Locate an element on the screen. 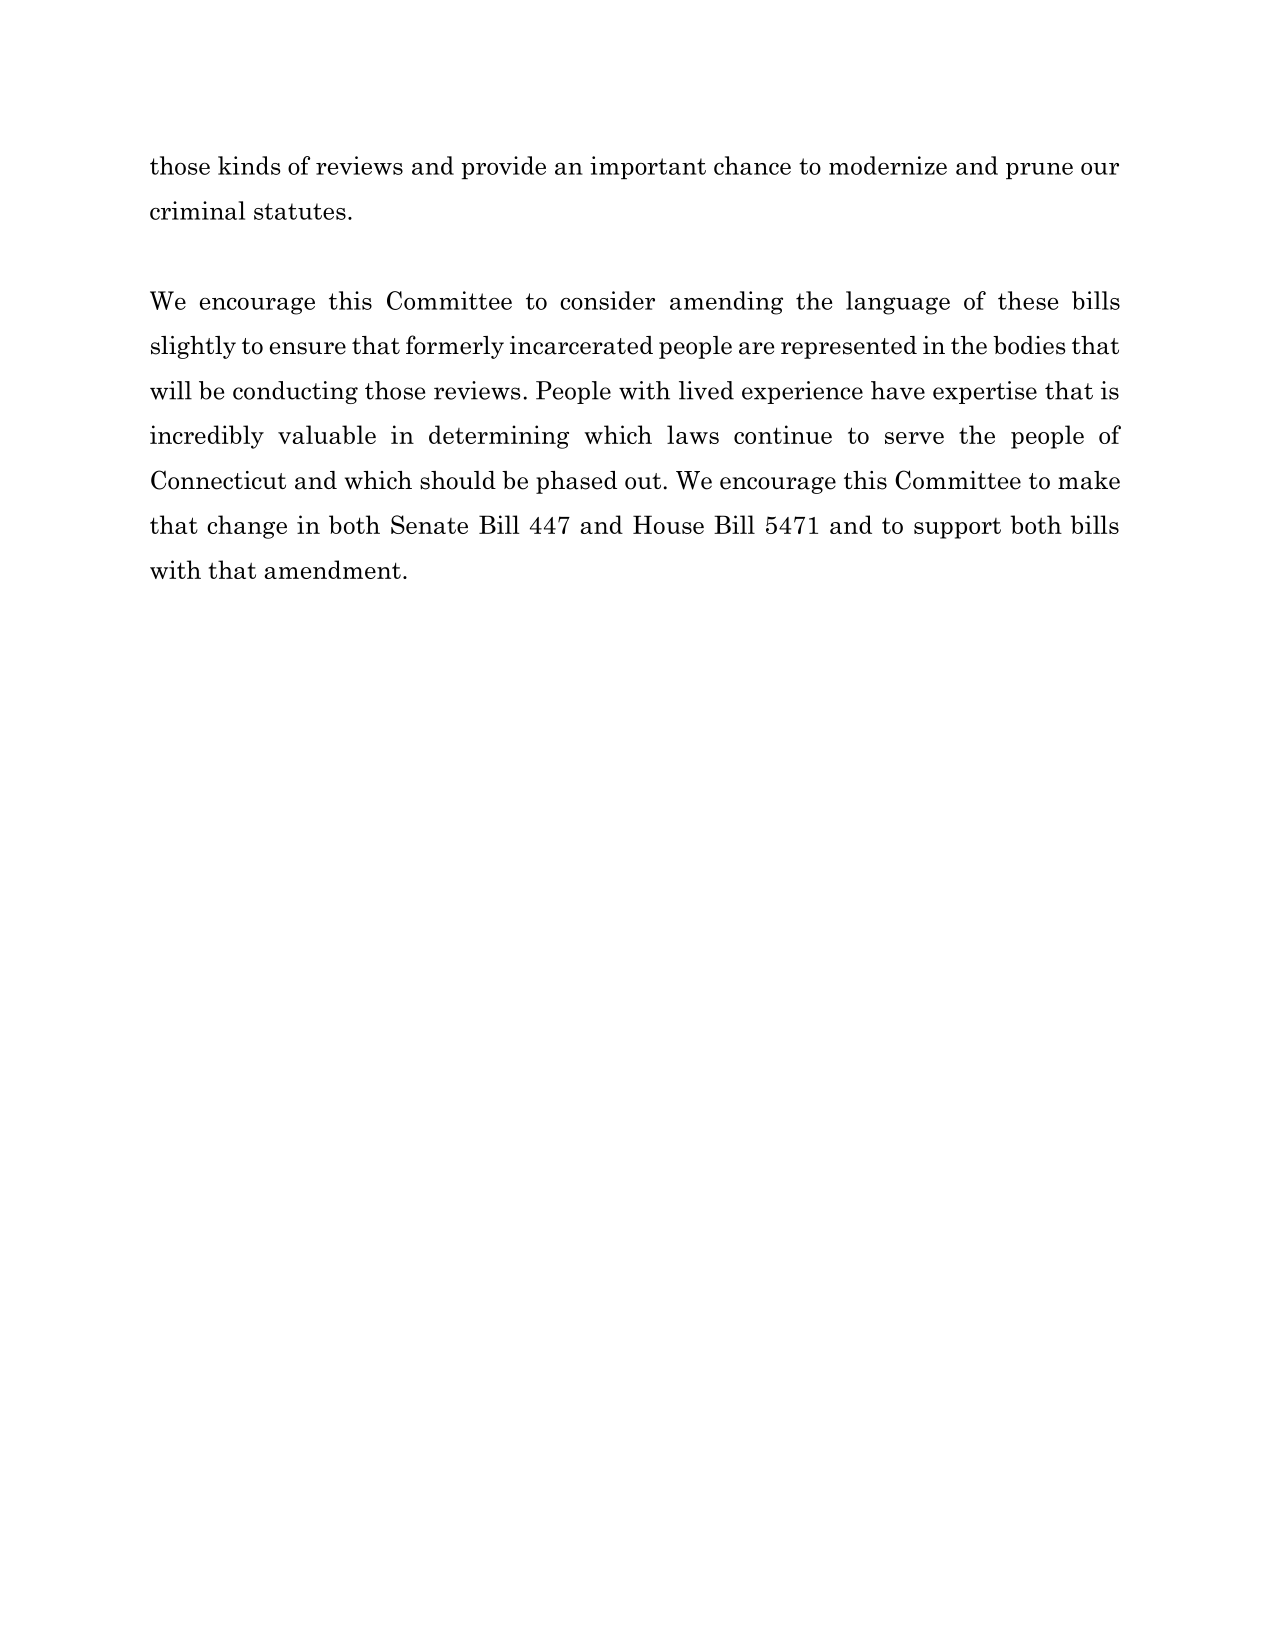  valuable is located at coordinates (327, 434).
